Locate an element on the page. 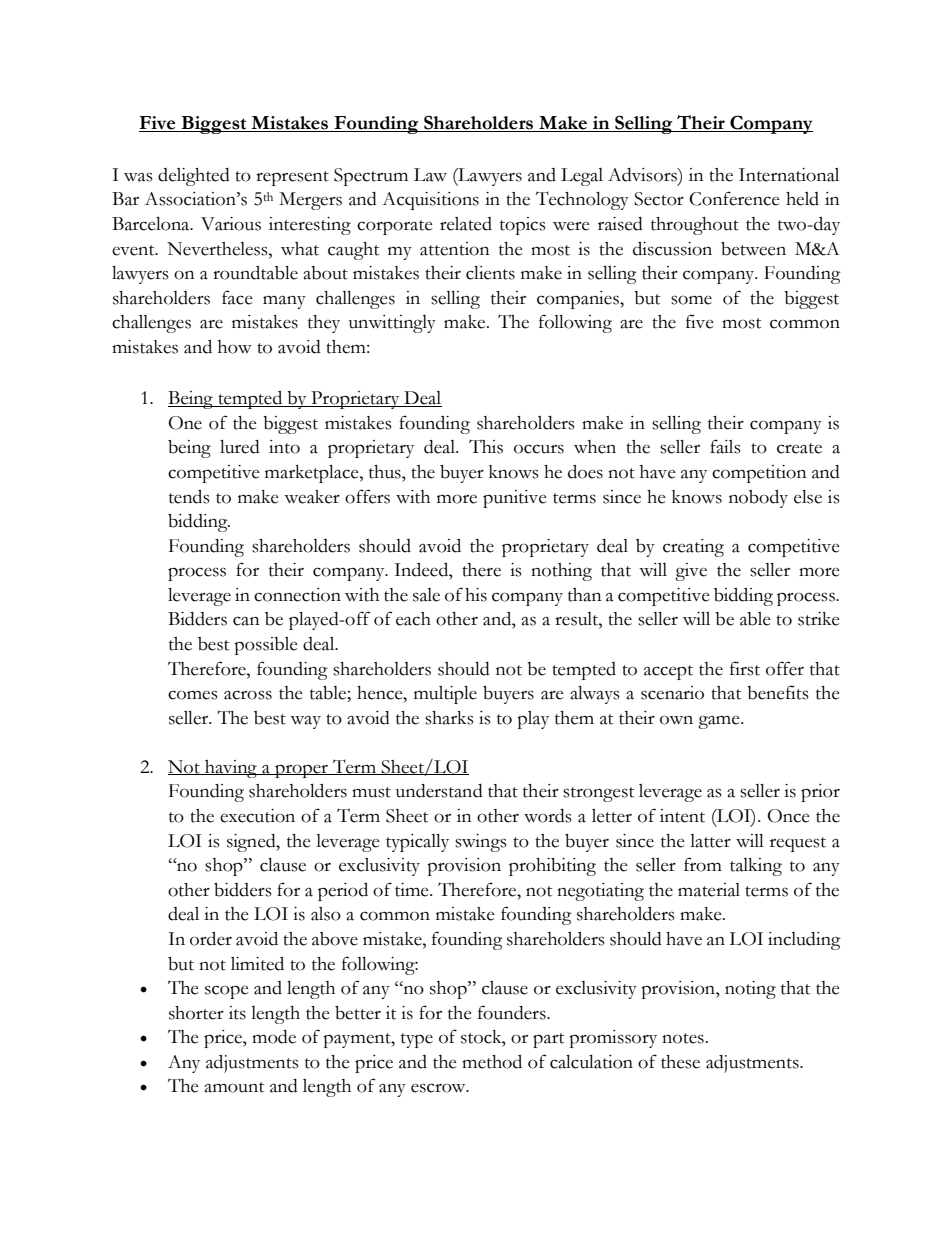 The width and height of the document is (952, 1233). Various is located at coordinates (231, 224).
